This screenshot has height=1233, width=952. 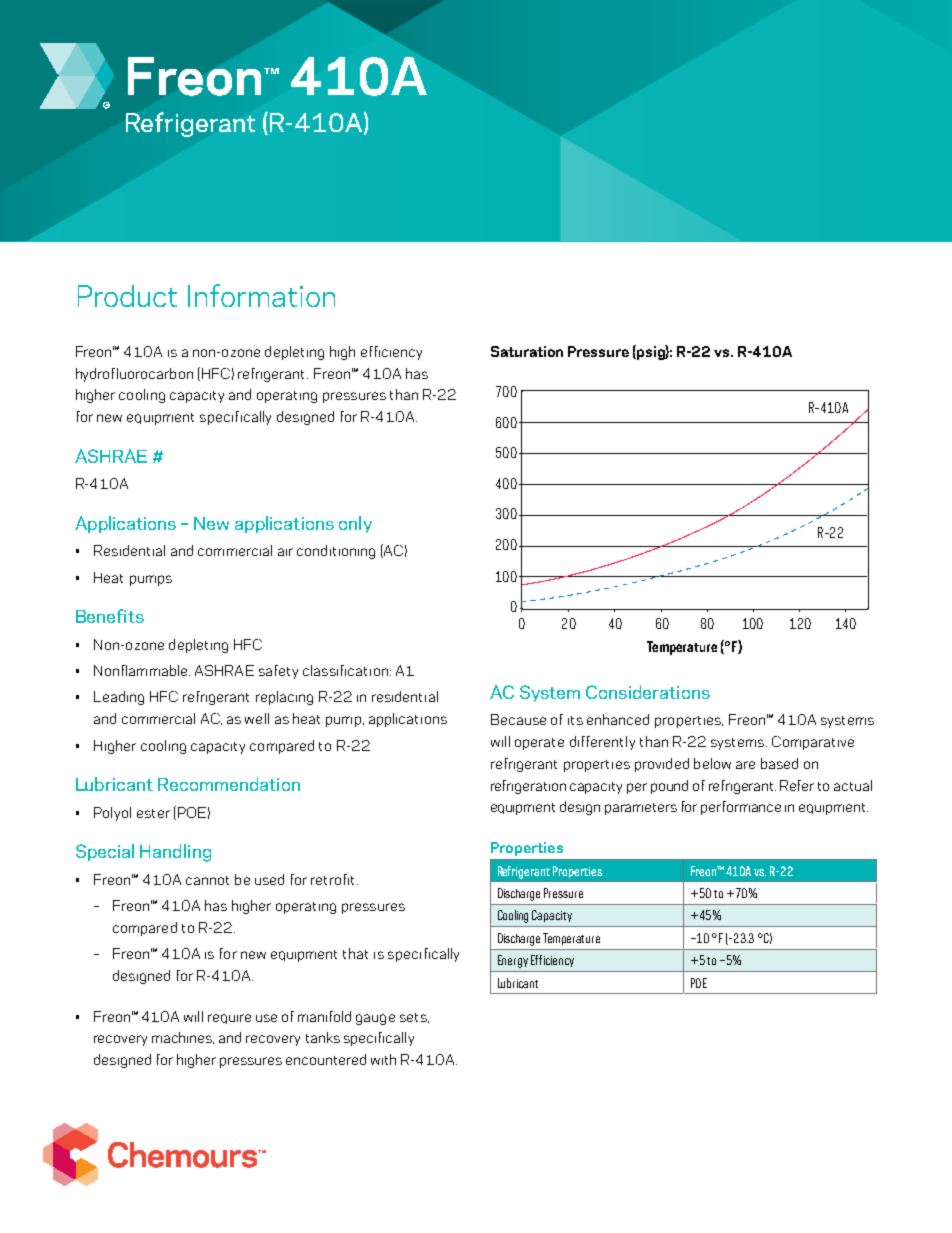 What do you see at coordinates (183, 1038) in the screenshot?
I see `machines` at bounding box center [183, 1038].
